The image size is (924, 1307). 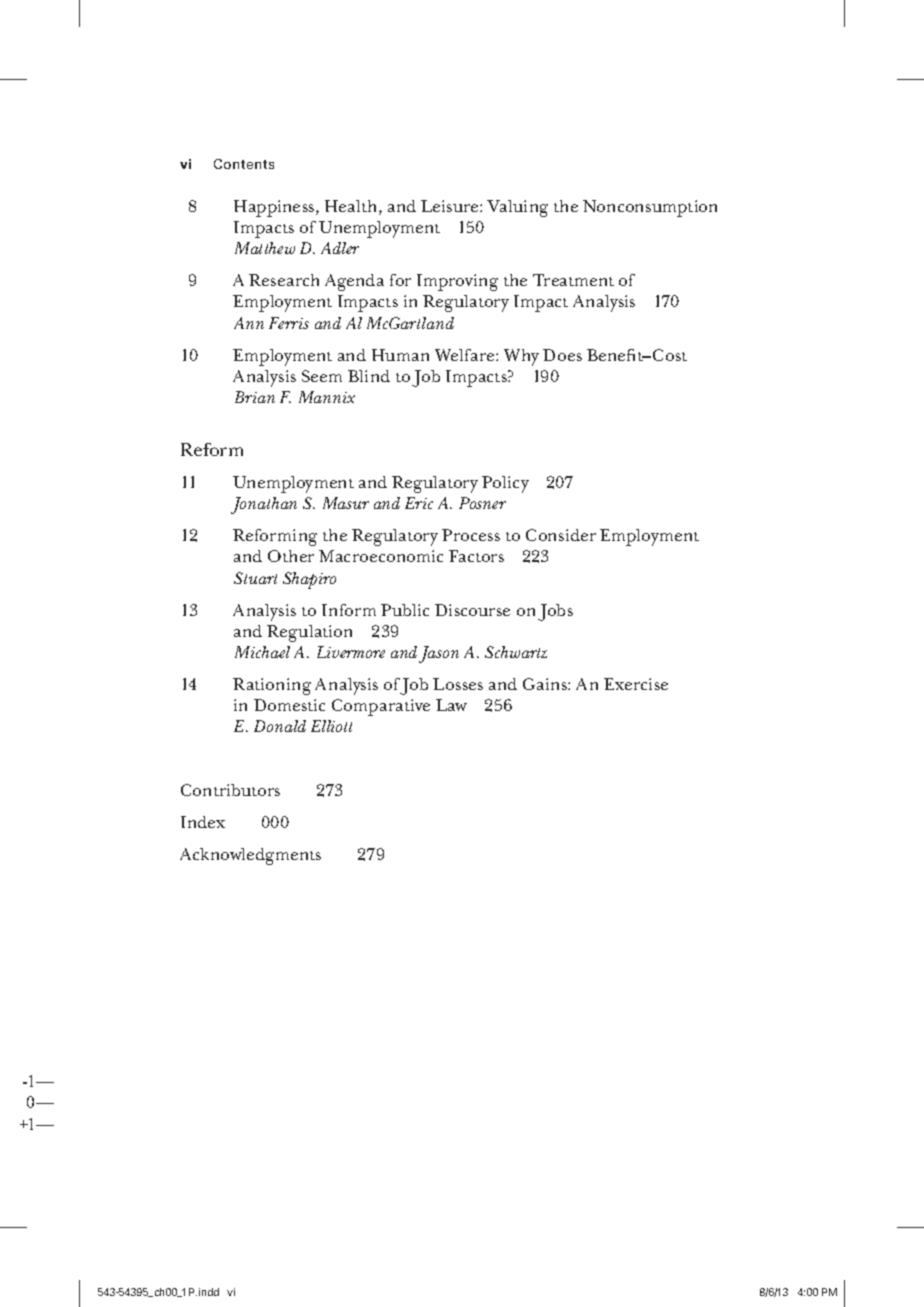 What do you see at coordinates (555, 612) in the screenshot?
I see `Jobs` at bounding box center [555, 612].
